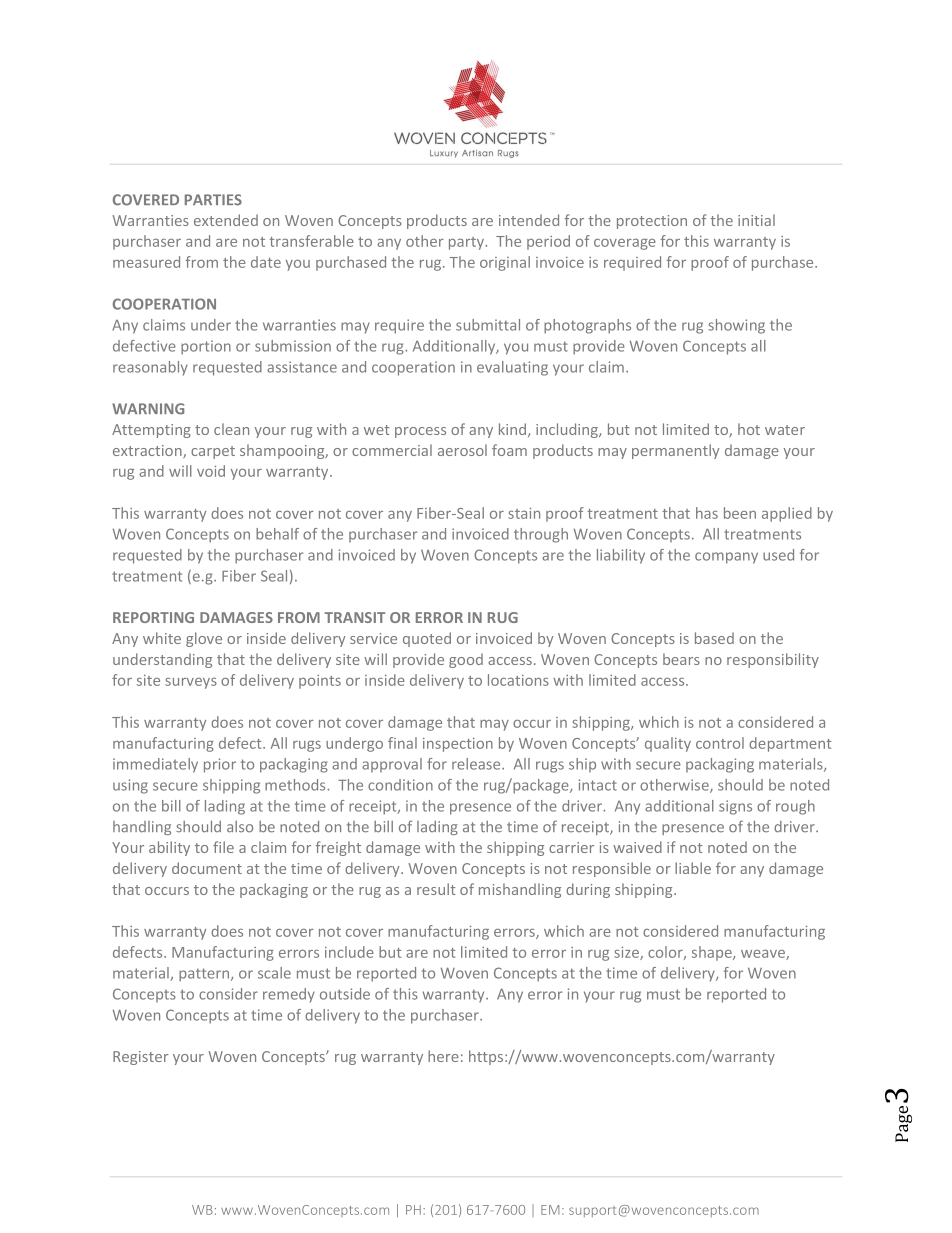 Image resolution: width=952 pixels, height=1233 pixels. Describe the element at coordinates (427, 639) in the screenshot. I see `quoted` at that location.
